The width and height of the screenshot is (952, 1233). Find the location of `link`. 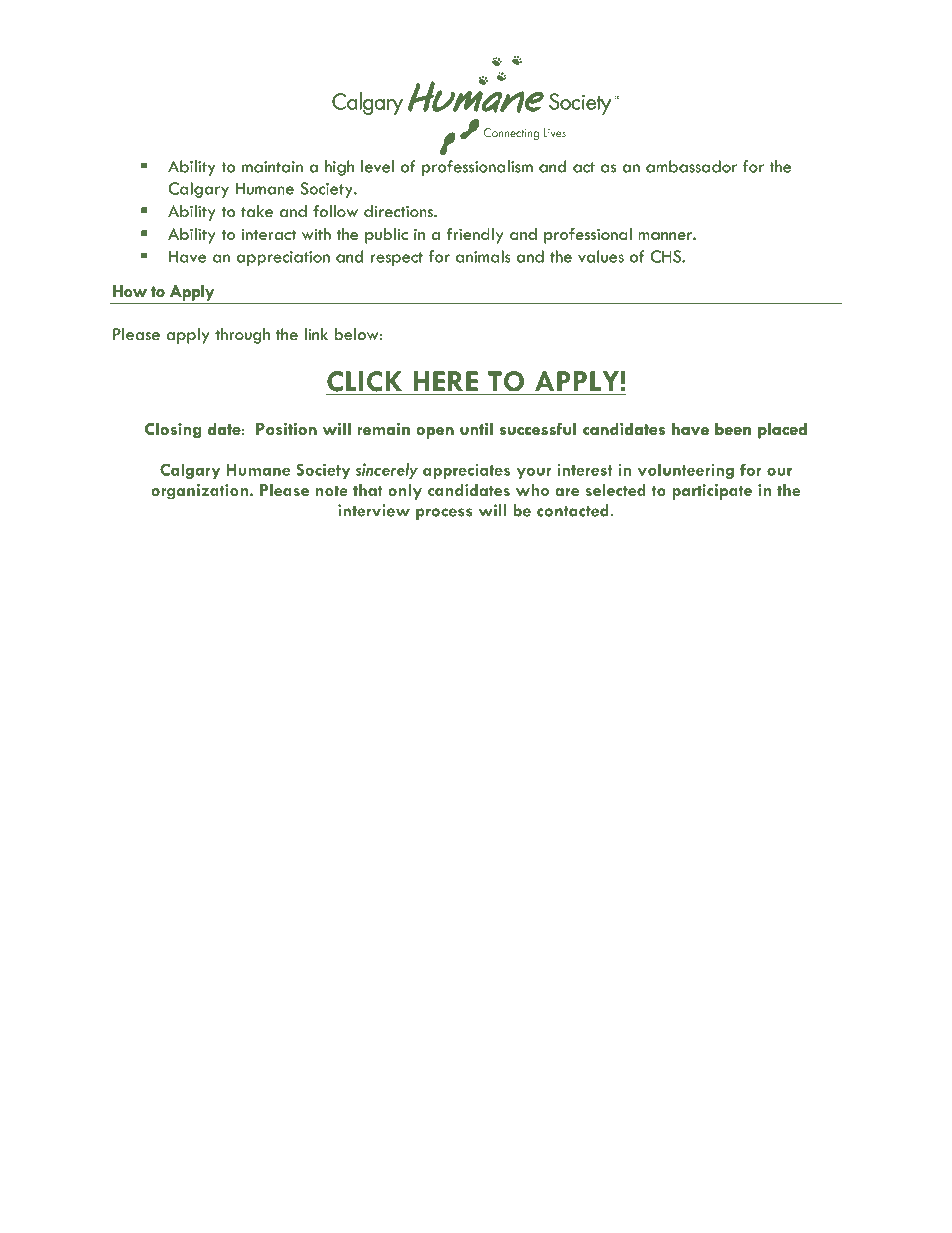

link is located at coordinates (316, 334).
